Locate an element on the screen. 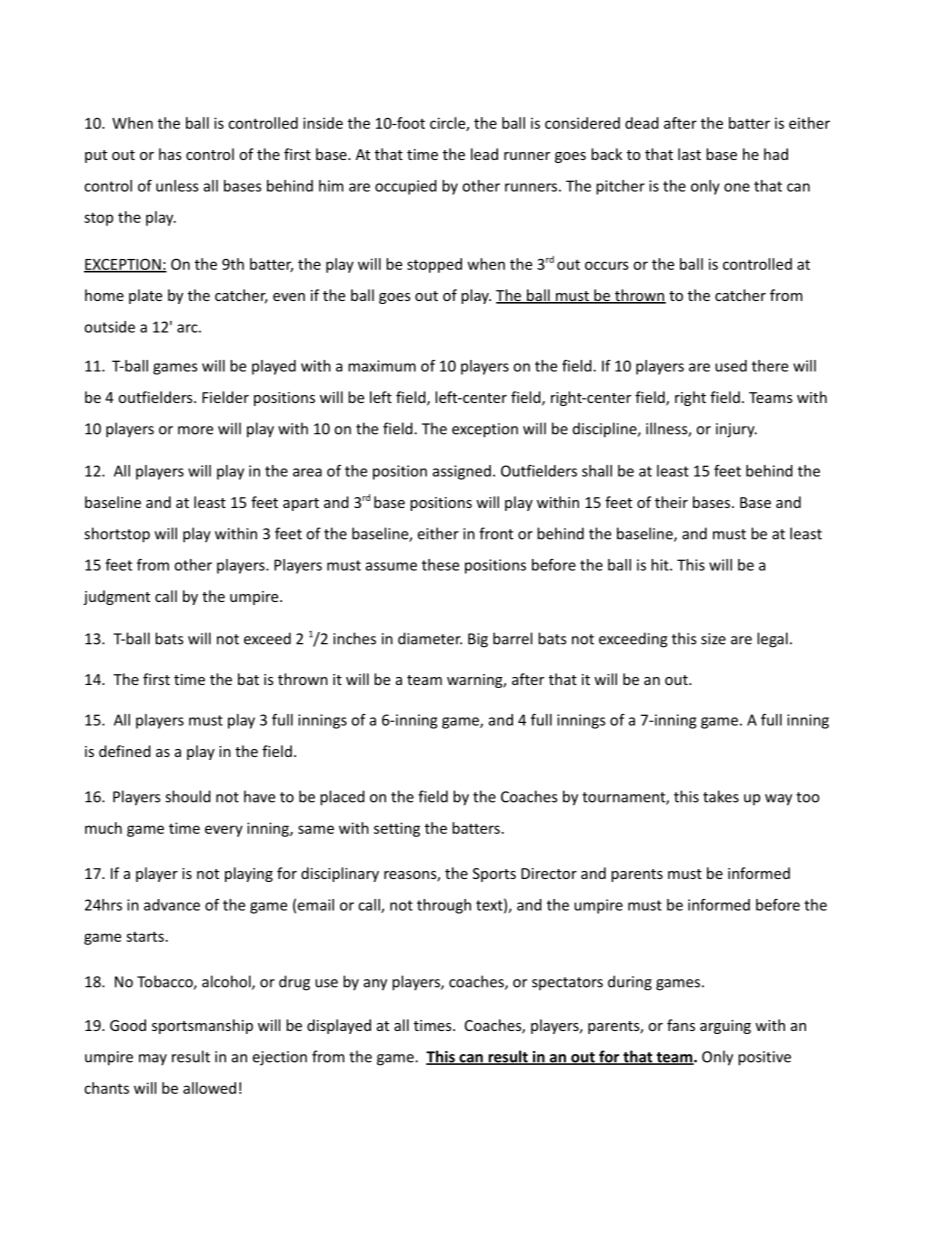 Image resolution: width=952 pixels, height=1233 pixels. may is located at coordinates (153, 1060).
